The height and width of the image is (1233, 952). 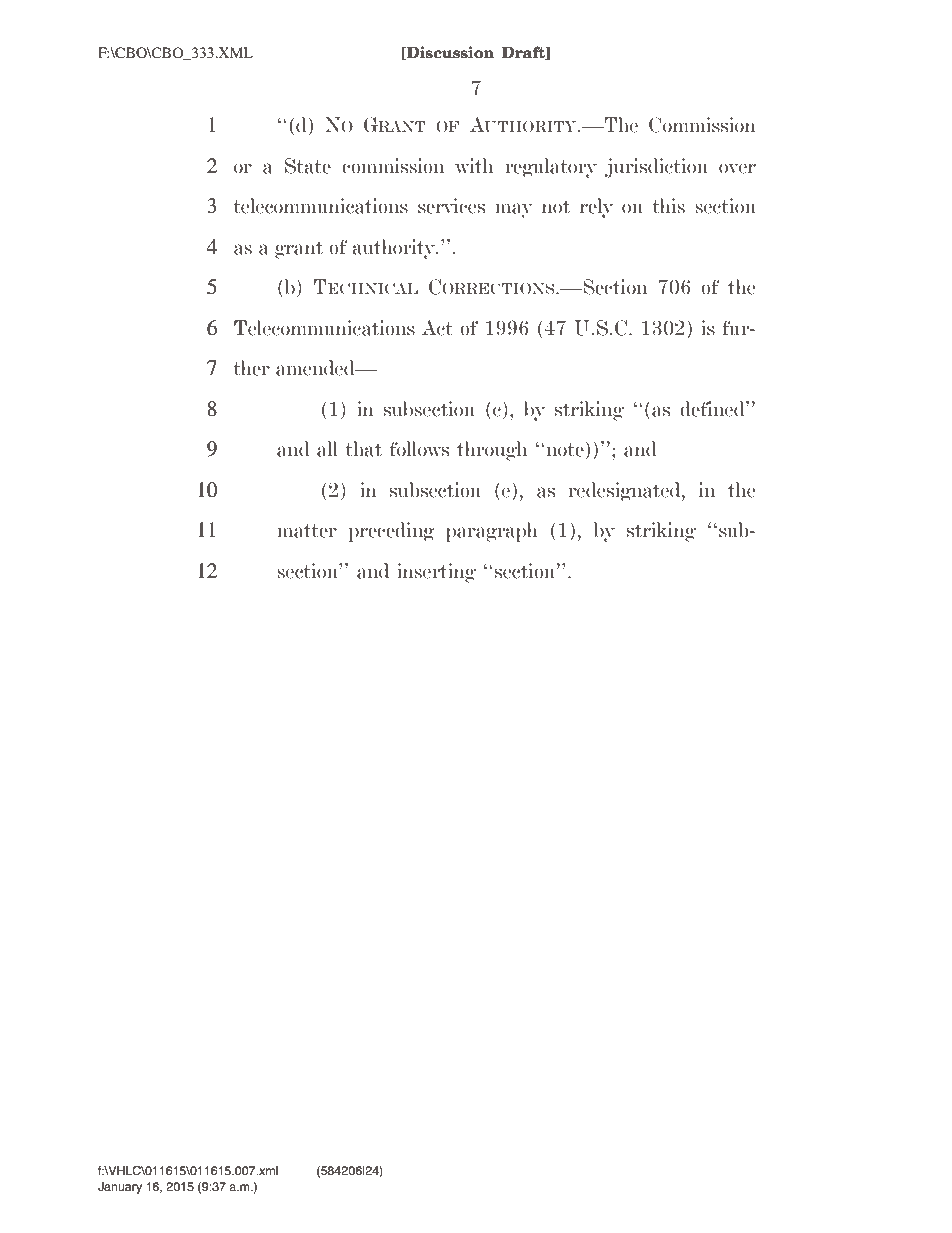 I want to click on all, so click(x=327, y=449).
